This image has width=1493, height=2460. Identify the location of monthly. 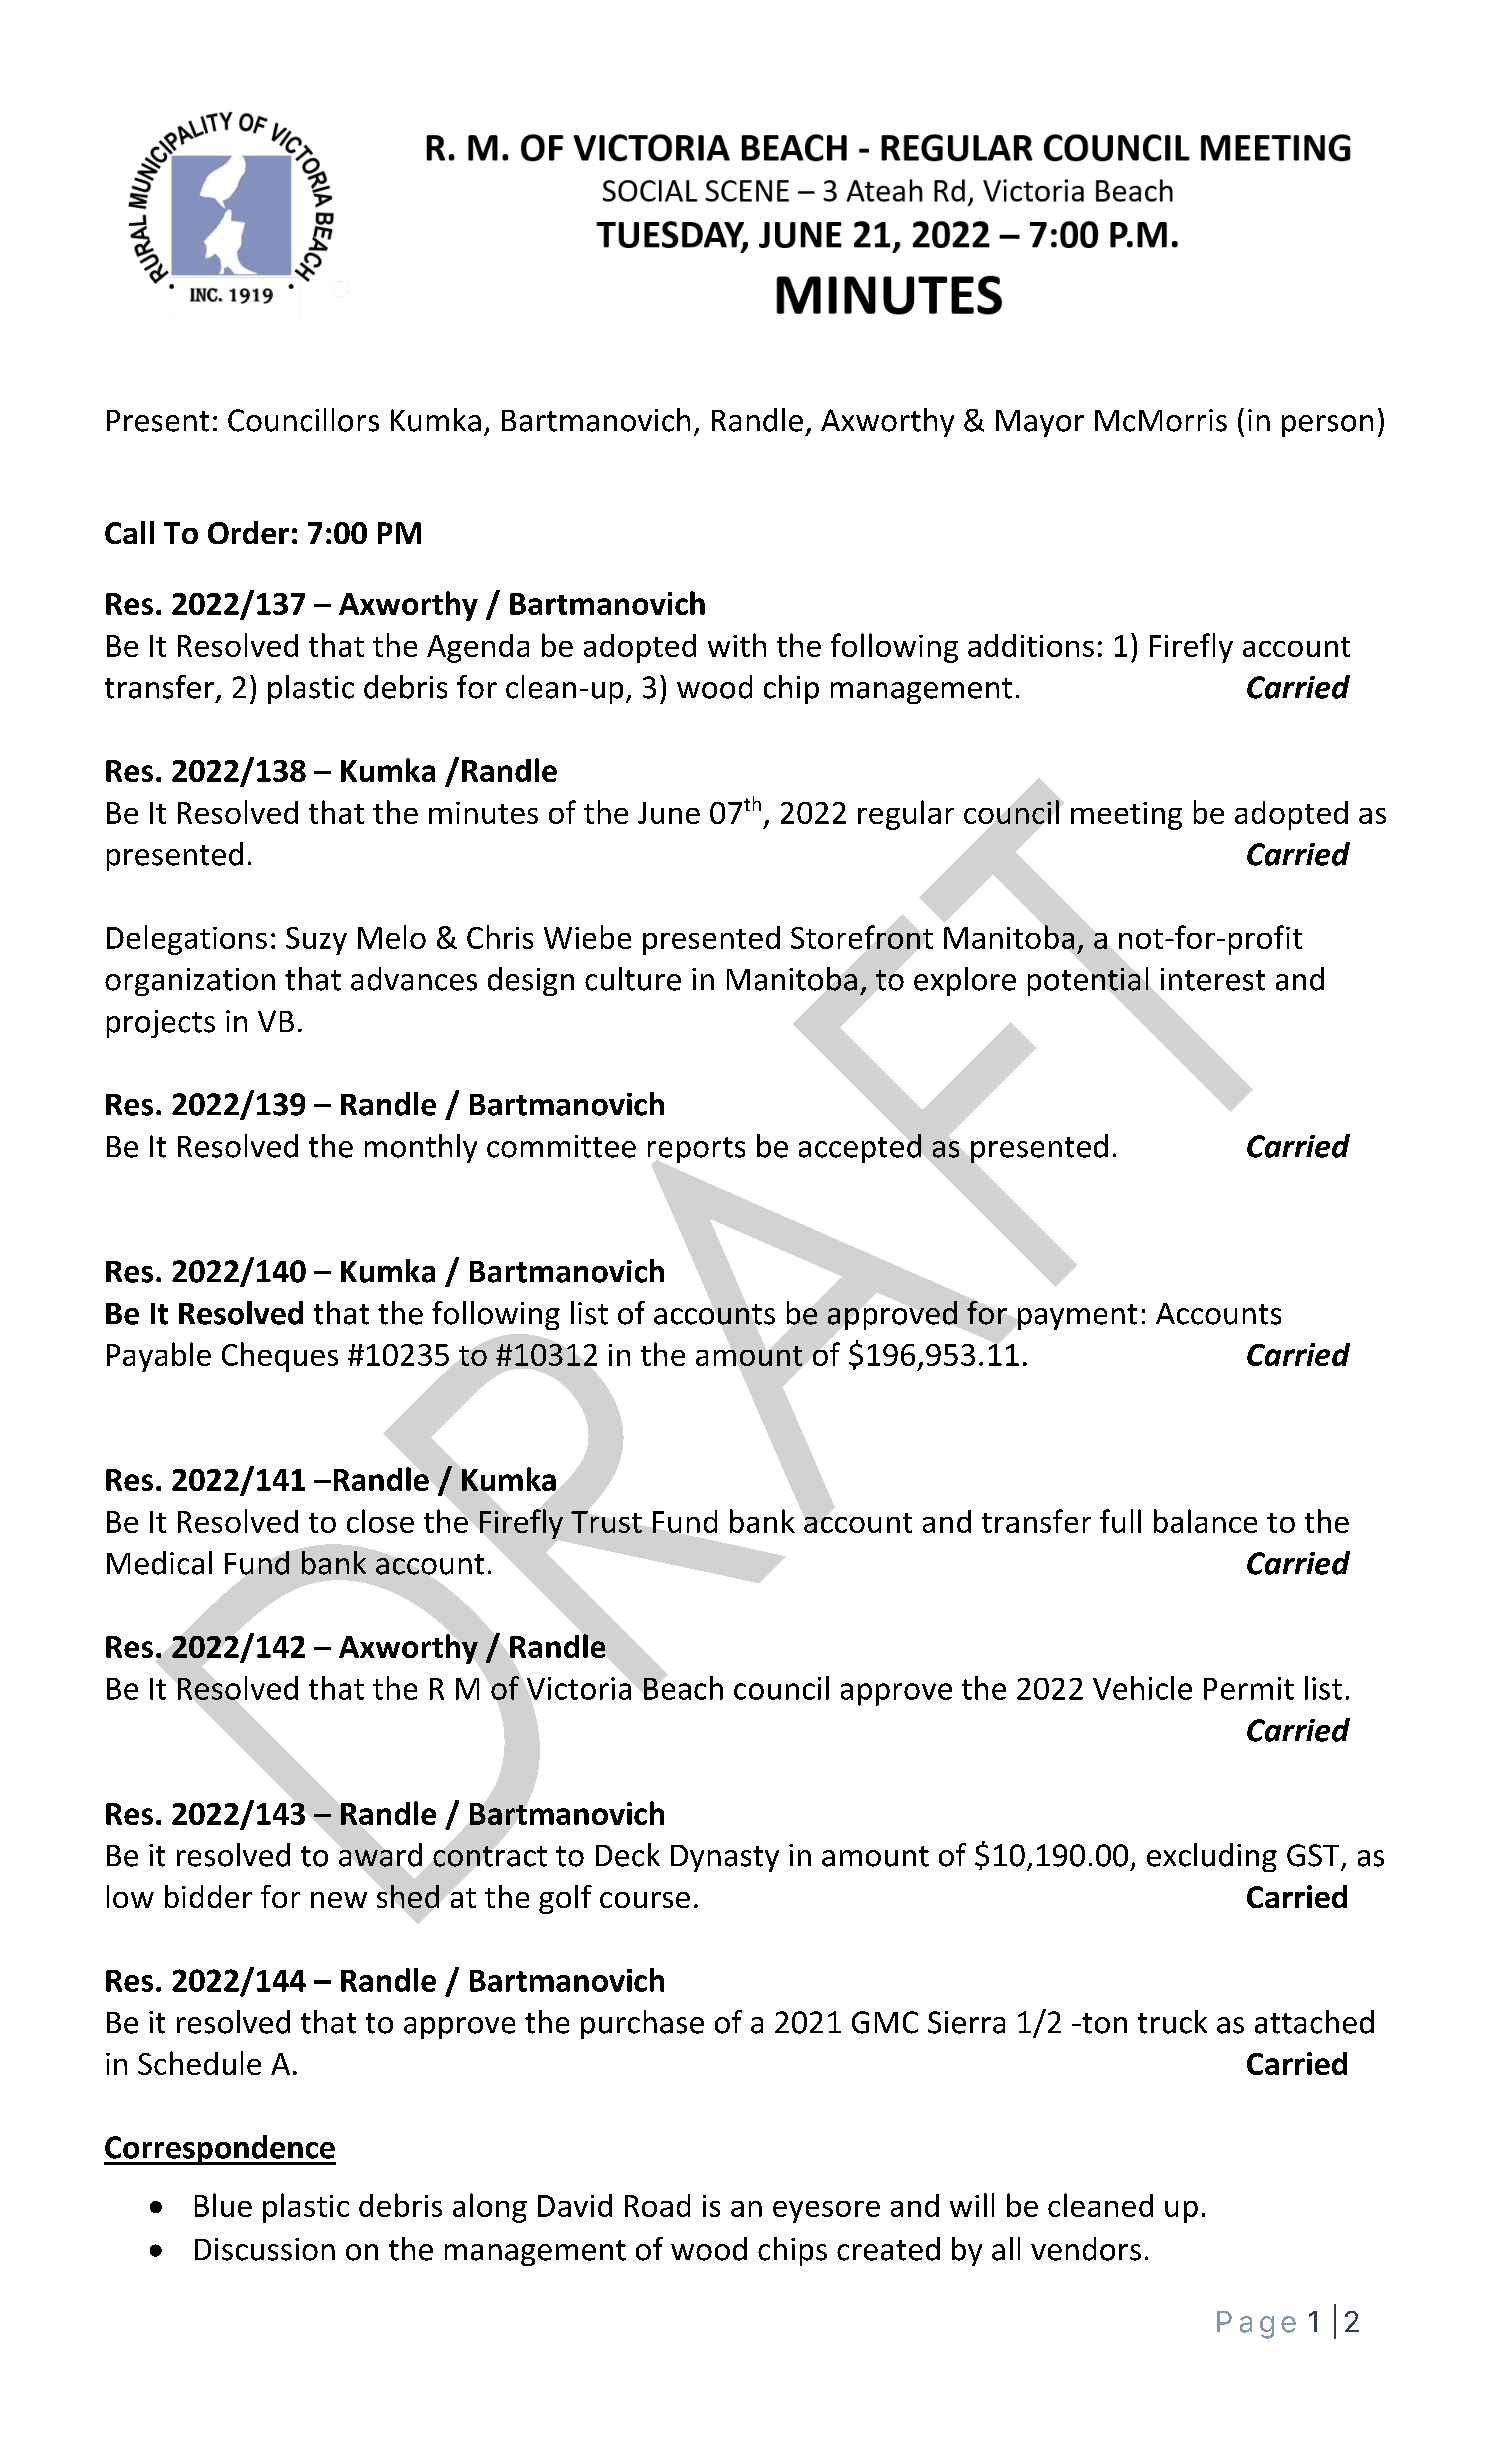
(421, 1148).
